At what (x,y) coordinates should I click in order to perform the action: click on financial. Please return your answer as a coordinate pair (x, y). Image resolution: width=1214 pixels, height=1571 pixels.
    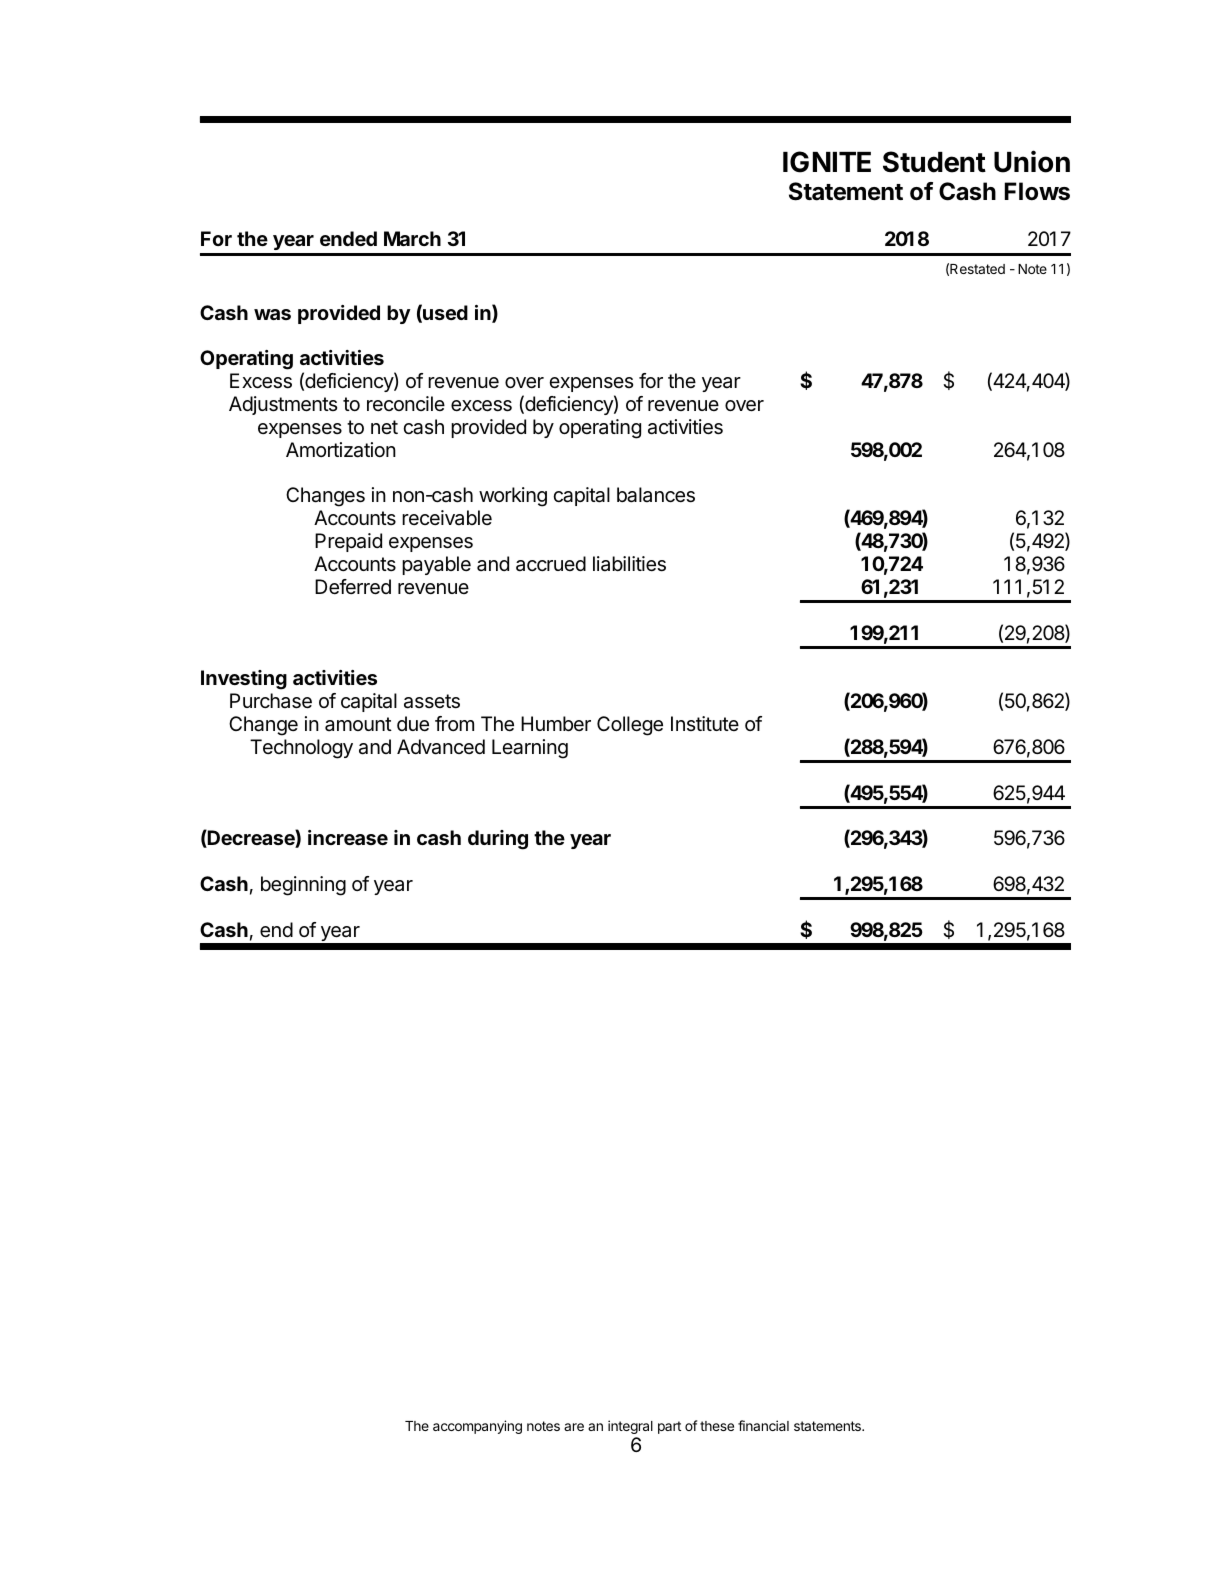
    Looking at the image, I should click on (763, 1425).
